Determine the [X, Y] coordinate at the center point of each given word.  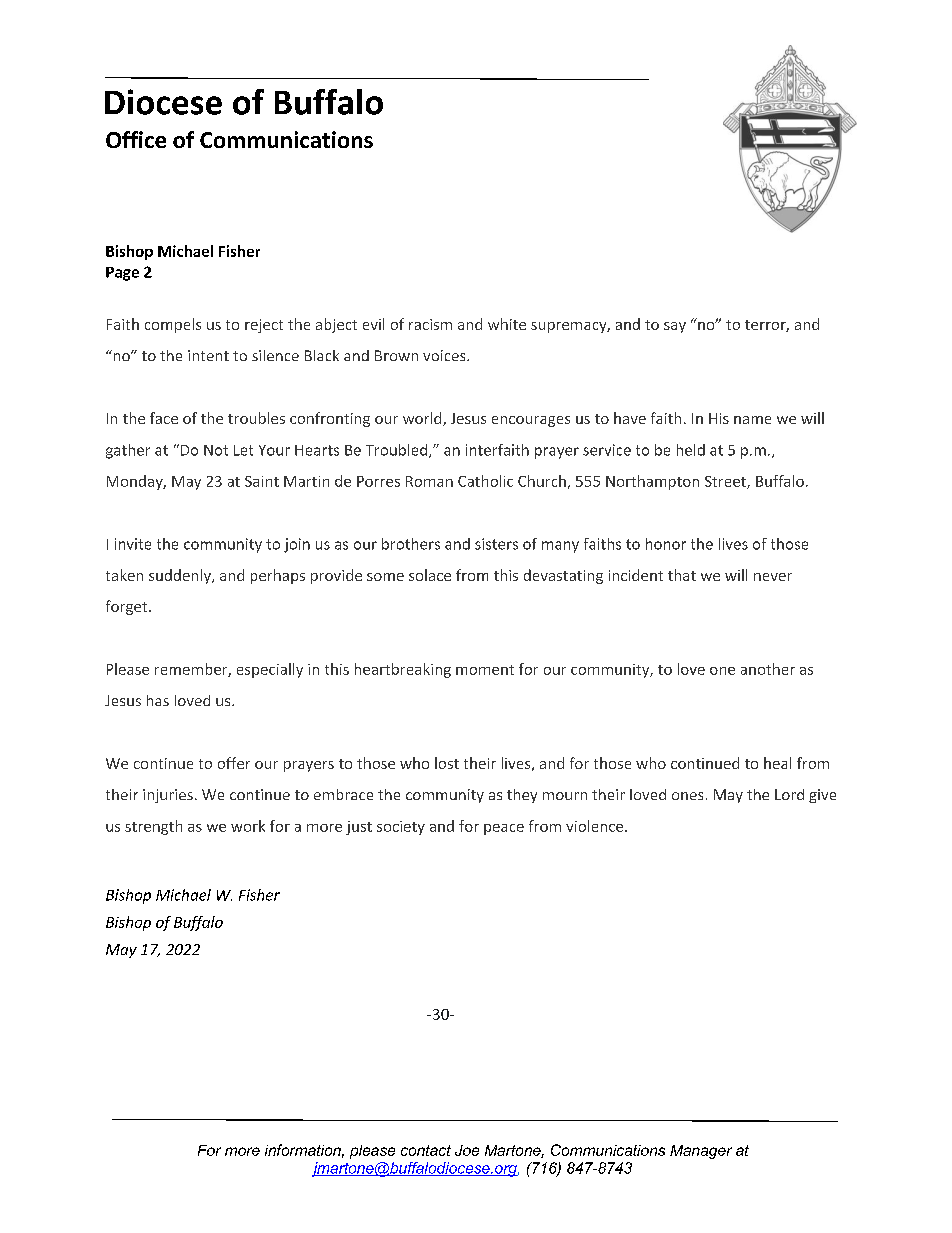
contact [426, 1150]
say [675, 327]
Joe [467, 1150]
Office [136, 139]
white [507, 324]
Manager [701, 1152]
